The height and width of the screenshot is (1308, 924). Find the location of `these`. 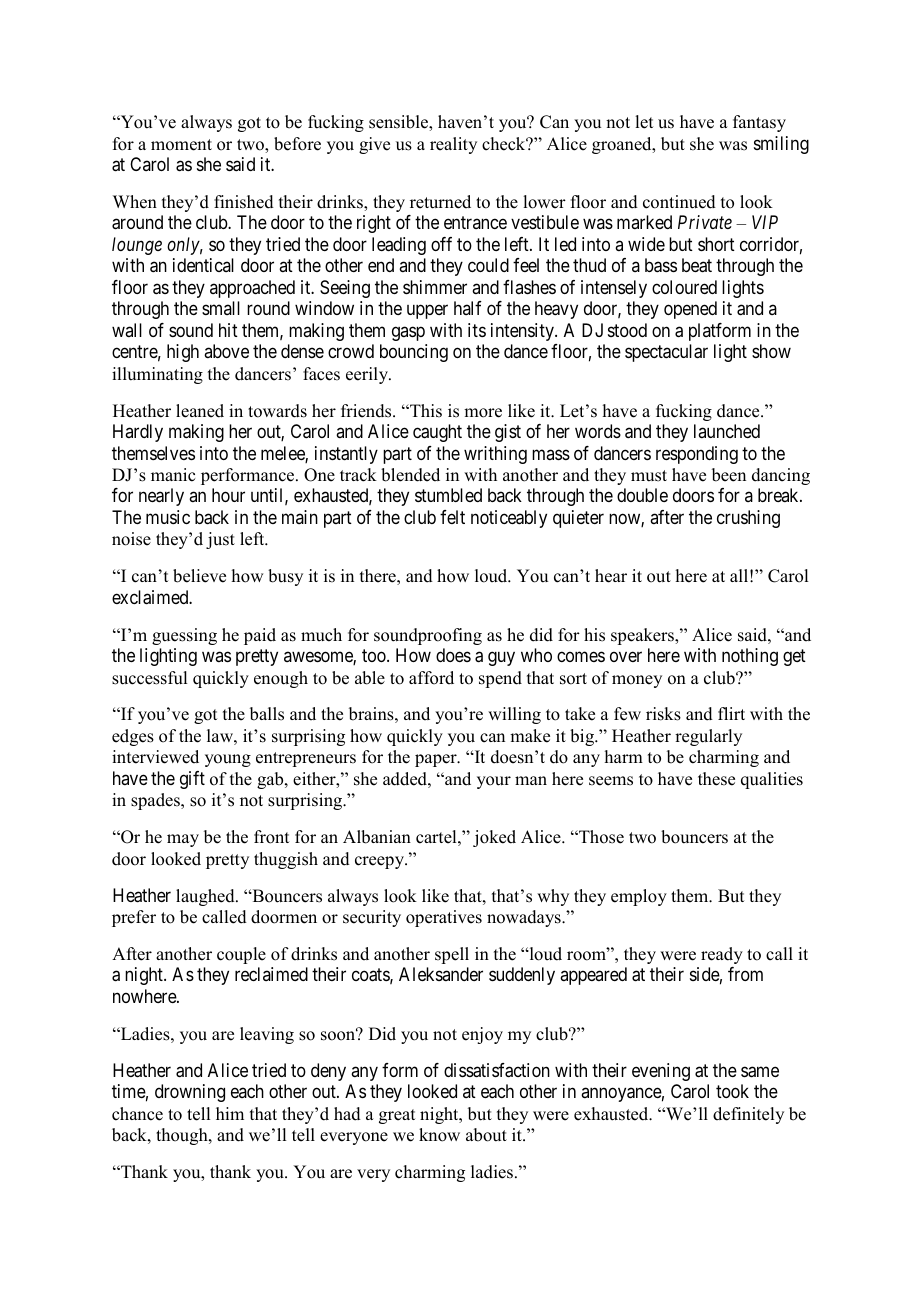

these is located at coordinates (716, 779).
